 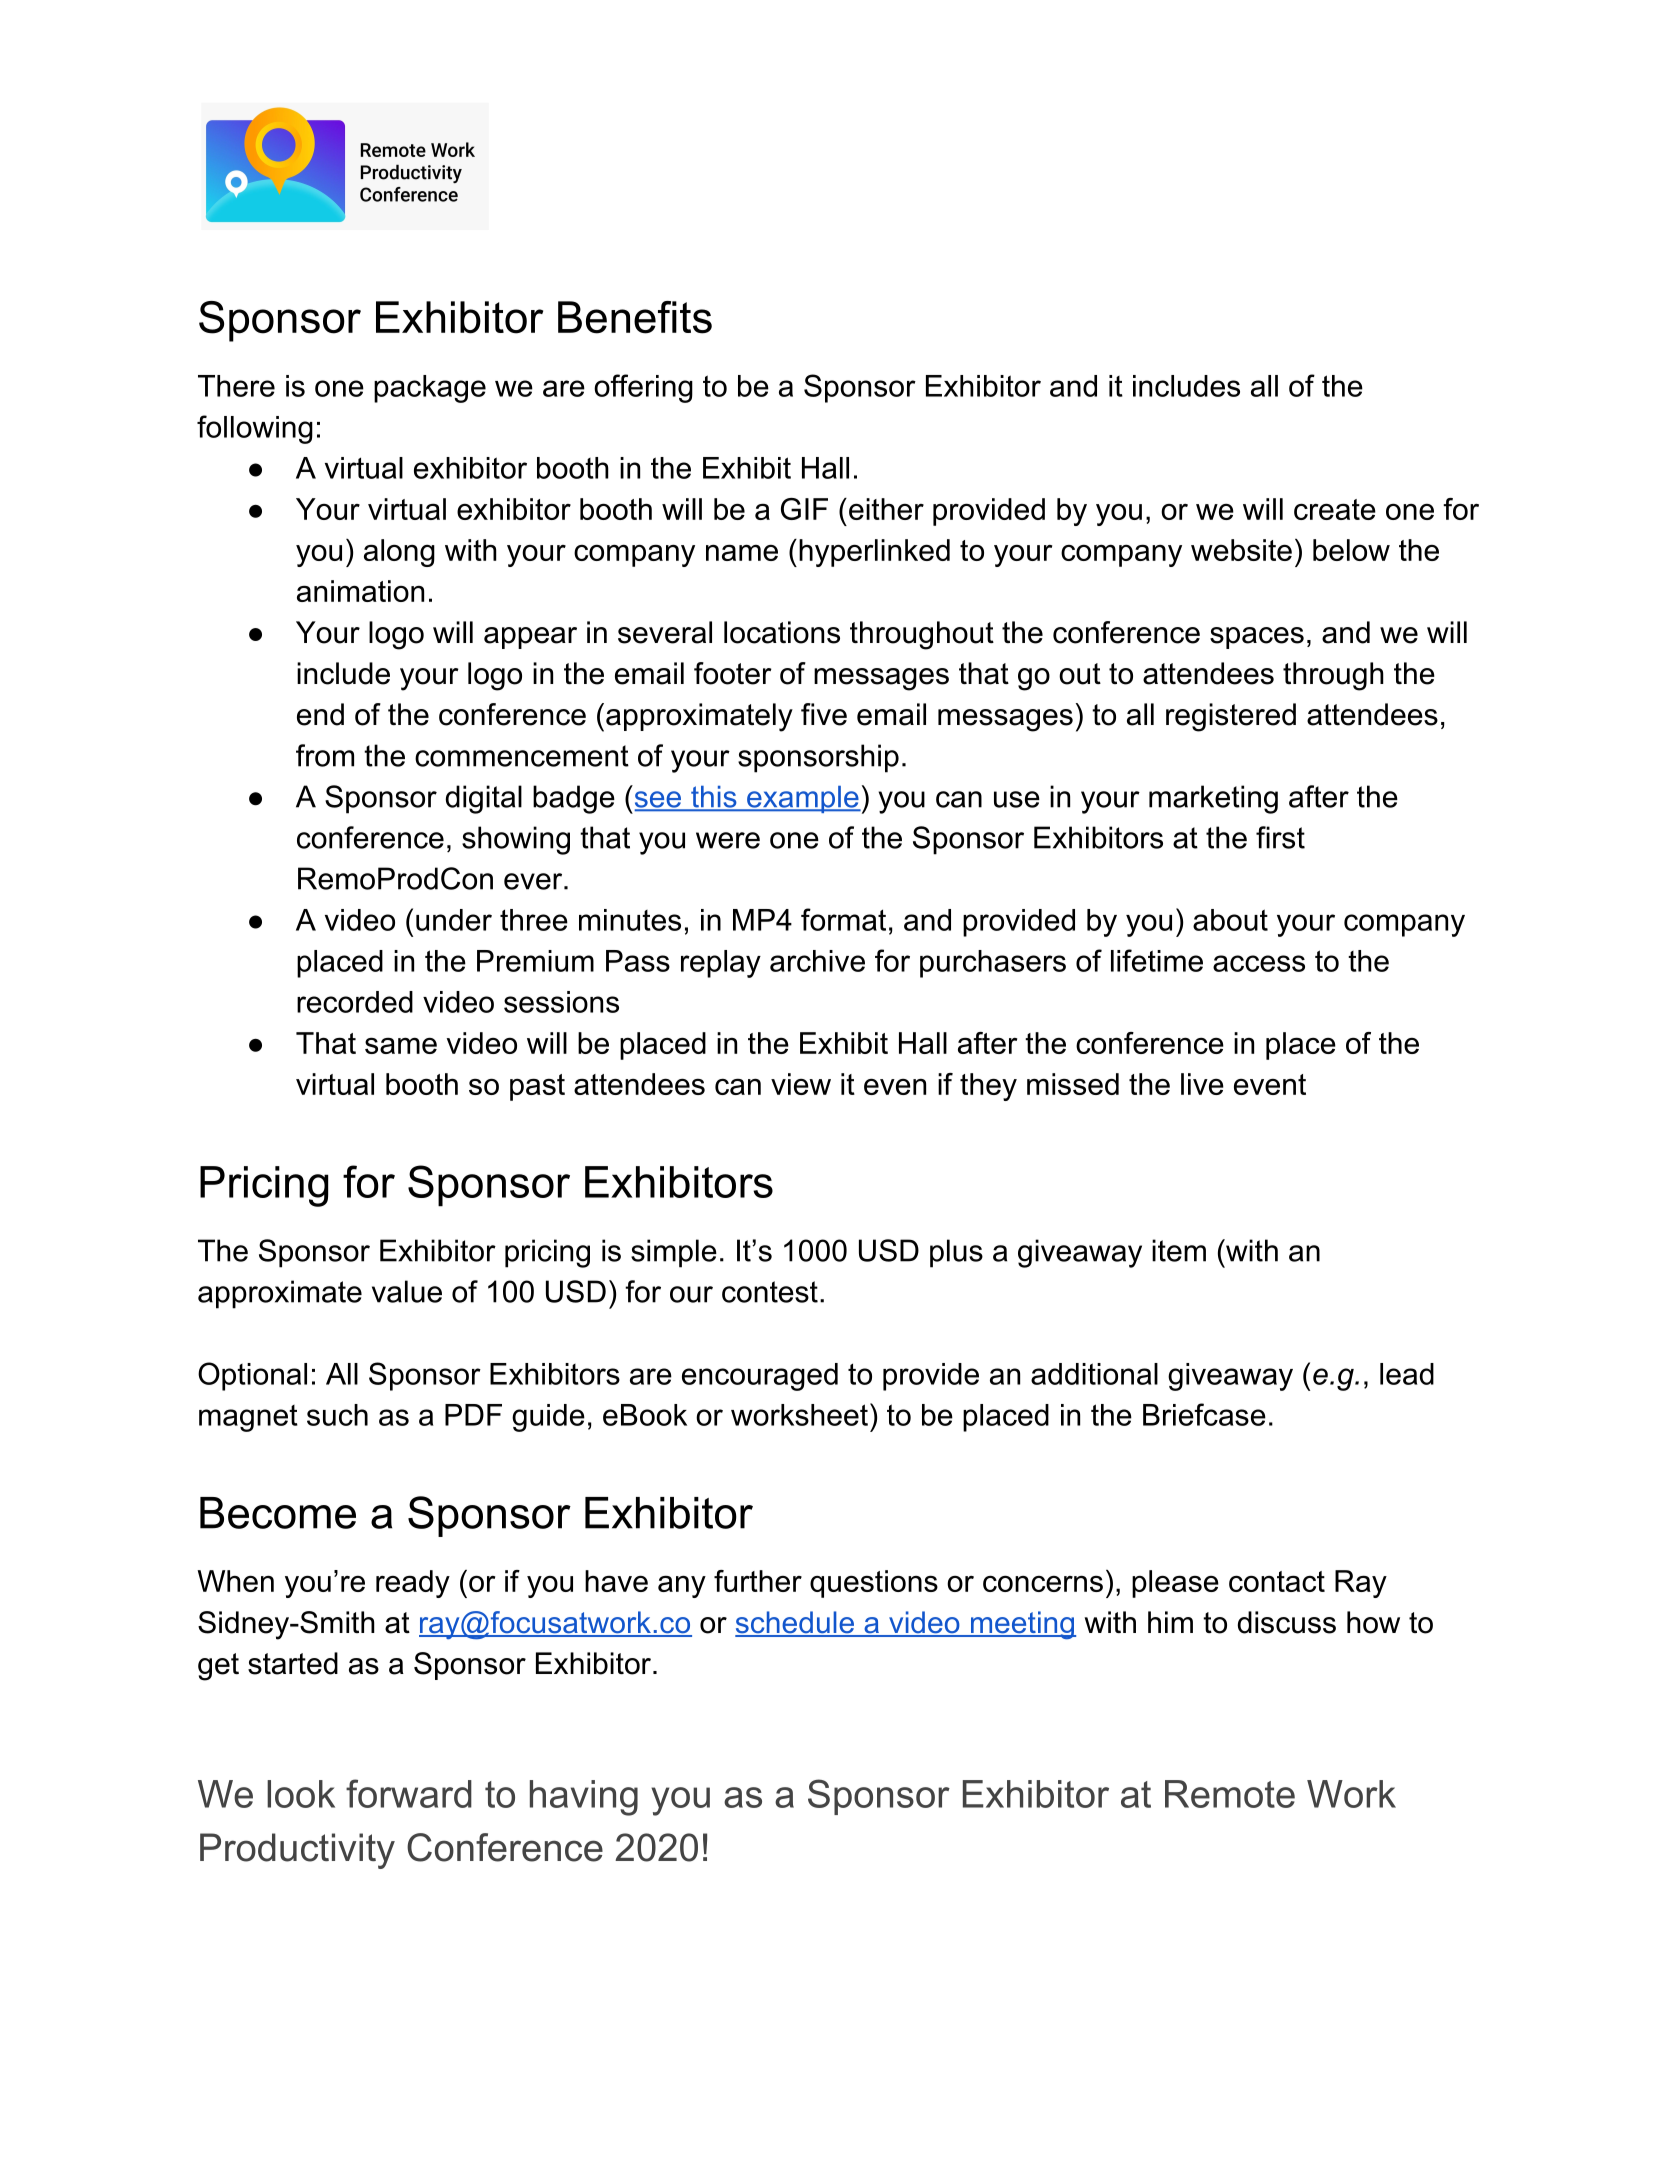 I want to click on having, so click(x=584, y=1798).
